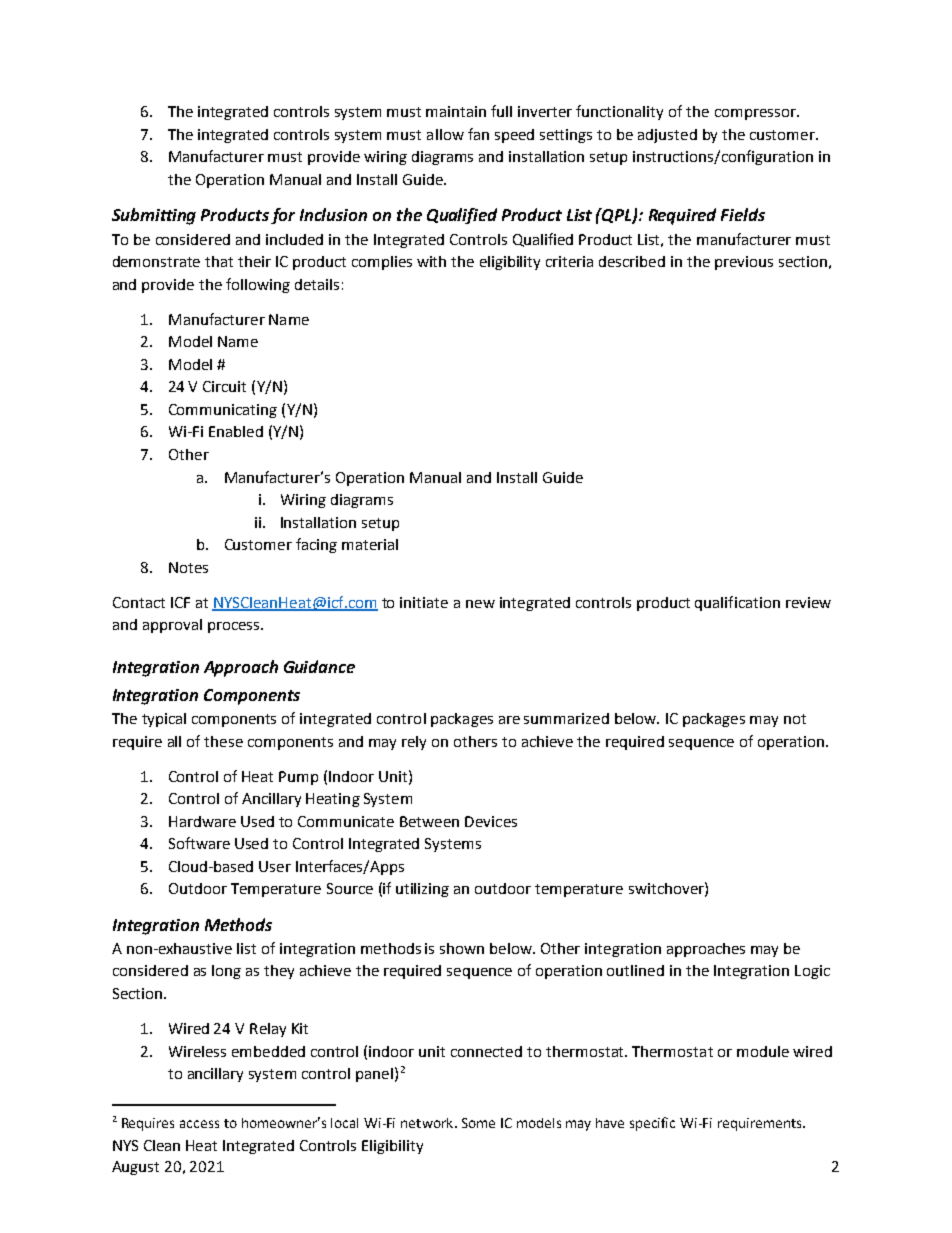  What do you see at coordinates (478, 134) in the document?
I see `fan` at bounding box center [478, 134].
